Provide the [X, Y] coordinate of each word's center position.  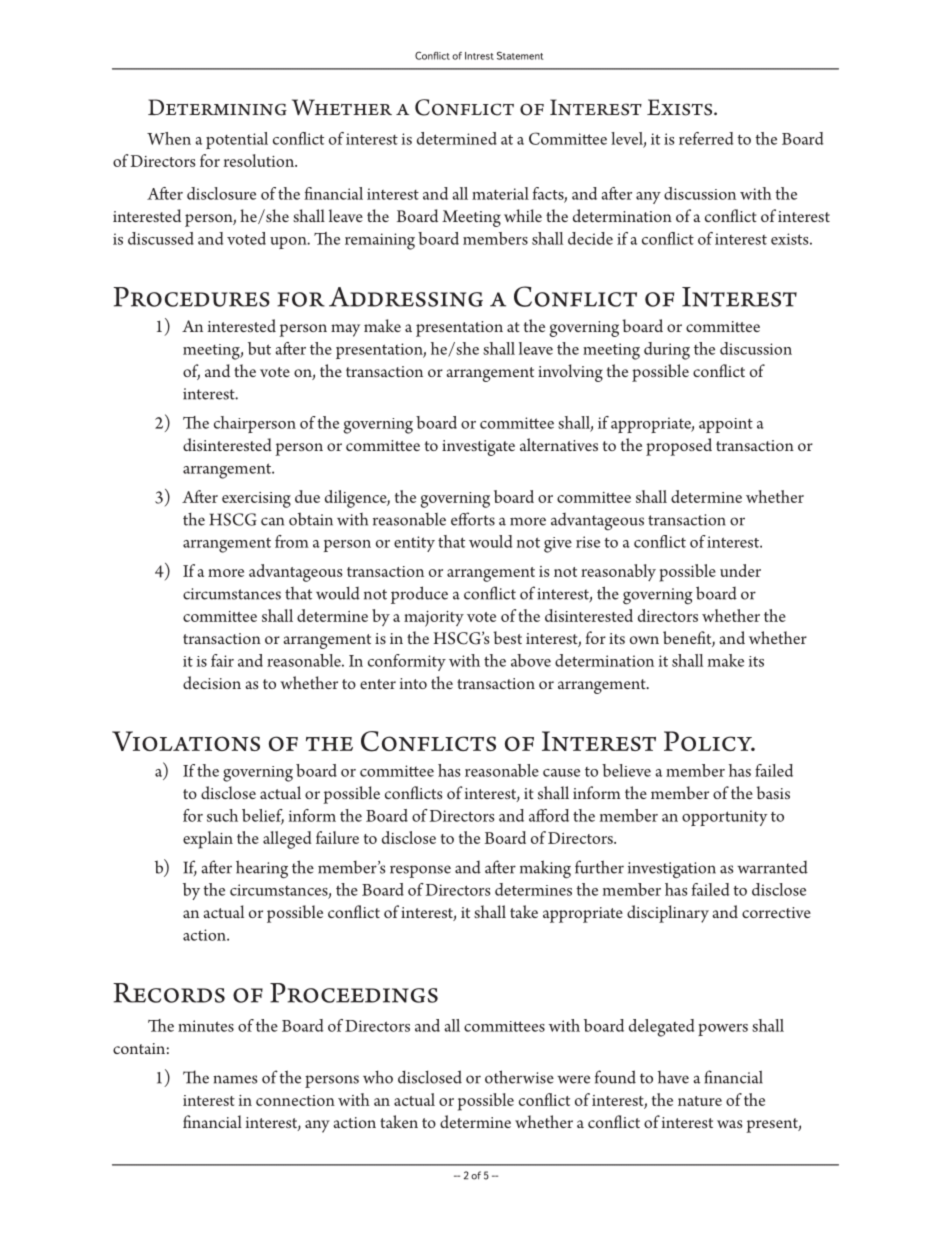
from [292, 541]
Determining [217, 107]
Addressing [406, 297]
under [740, 570]
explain [208, 840]
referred [706, 138]
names [235, 1079]
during [667, 351]
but [259, 348]
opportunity [725, 818]
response [420, 871]
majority [434, 619]
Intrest [479, 56]
